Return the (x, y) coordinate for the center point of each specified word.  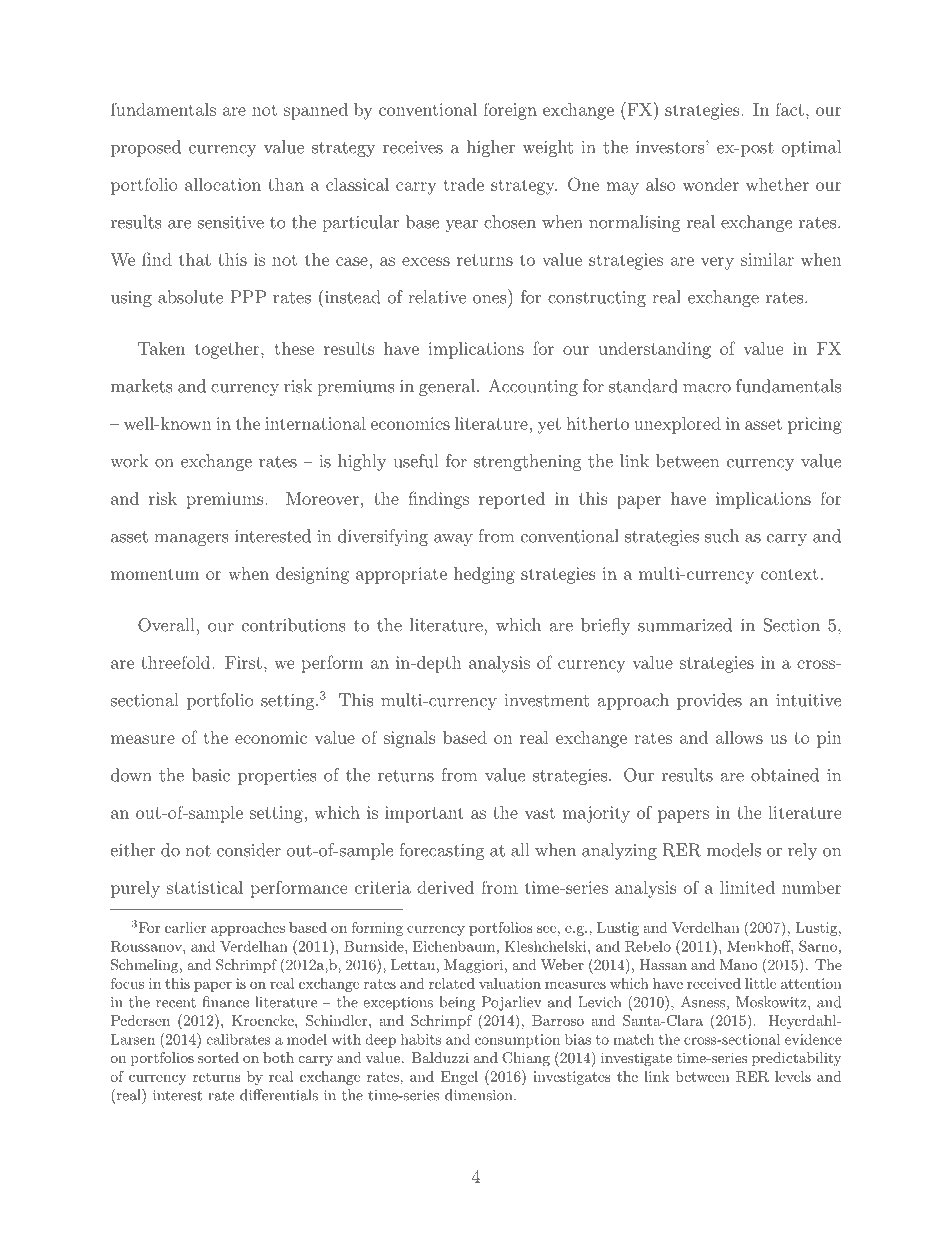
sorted (218, 1057)
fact (789, 109)
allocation (223, 184)
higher (491, 148)
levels (793, 1076)
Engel (459, 1078)
